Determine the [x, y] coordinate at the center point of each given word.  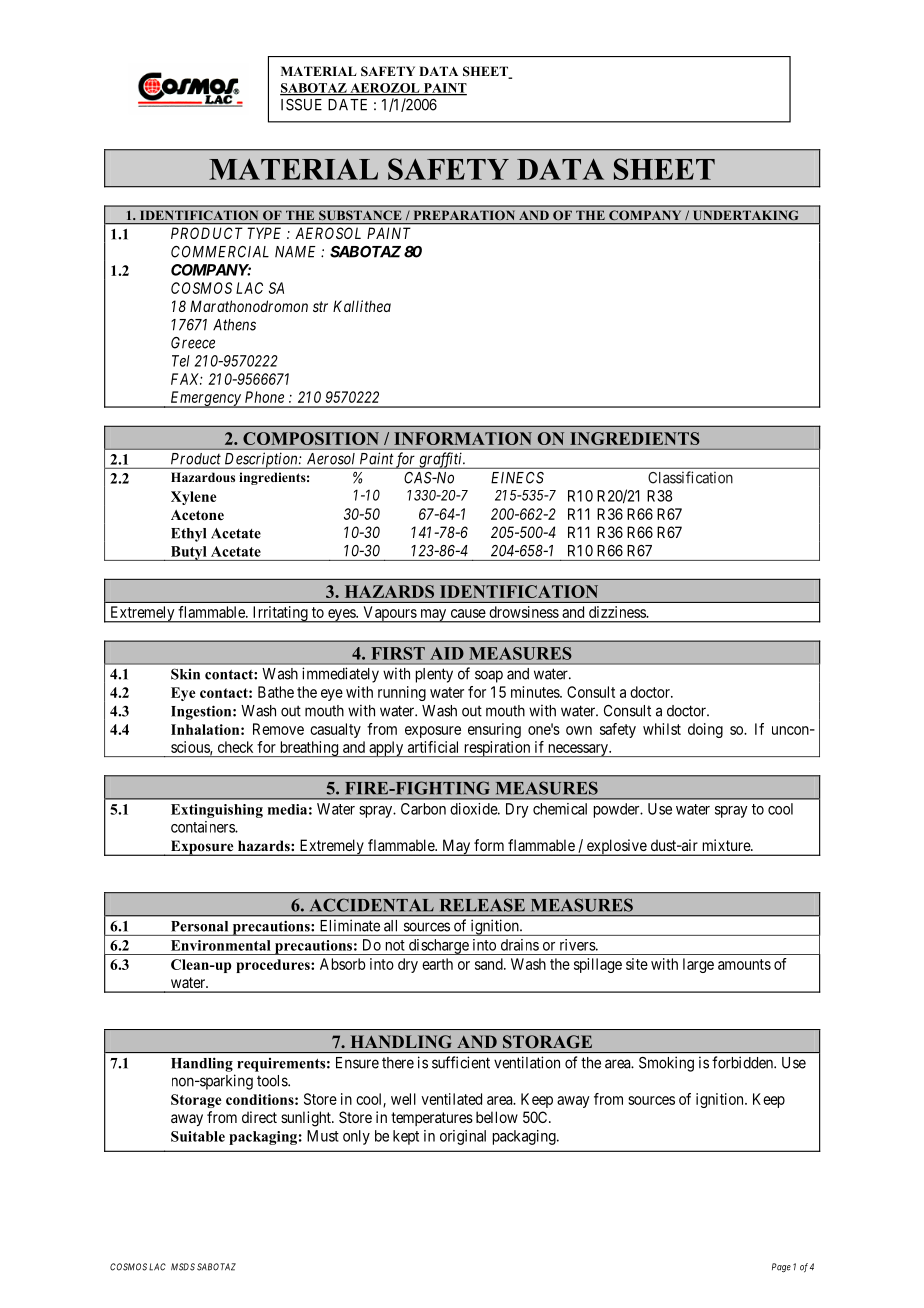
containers [203, 827]
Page [781, 1267]
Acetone [197, 515]
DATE [347, 105]
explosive [616, 847]
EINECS [517, 478]
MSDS [183, 1267]
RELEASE [482, 905]
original [463, 1137]
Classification [690, 477]
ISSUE [301, 105]
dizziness [618, 612]
